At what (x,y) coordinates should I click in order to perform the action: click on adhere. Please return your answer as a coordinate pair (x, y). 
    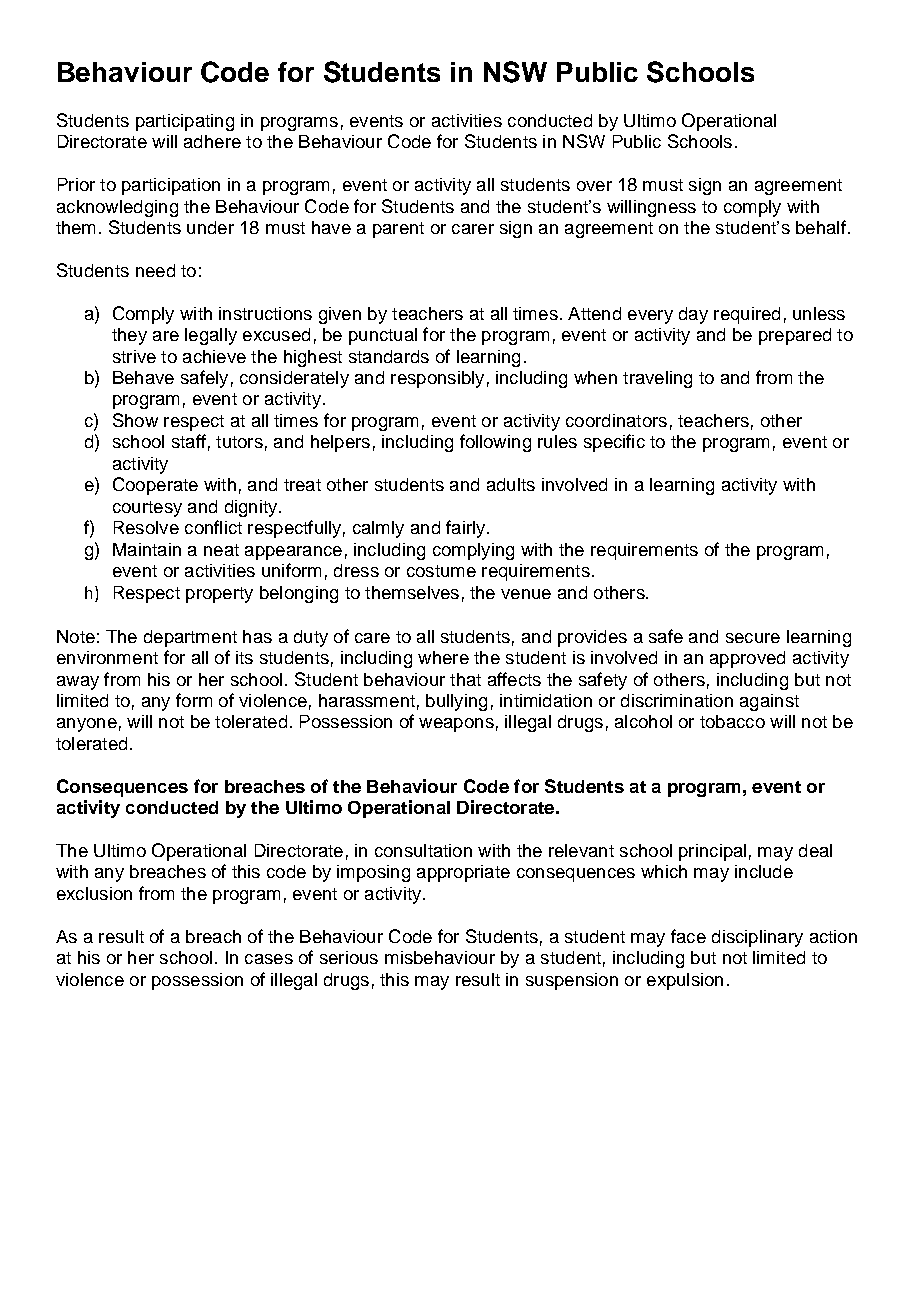
    Looking at the image, I should click on (212, 141).
